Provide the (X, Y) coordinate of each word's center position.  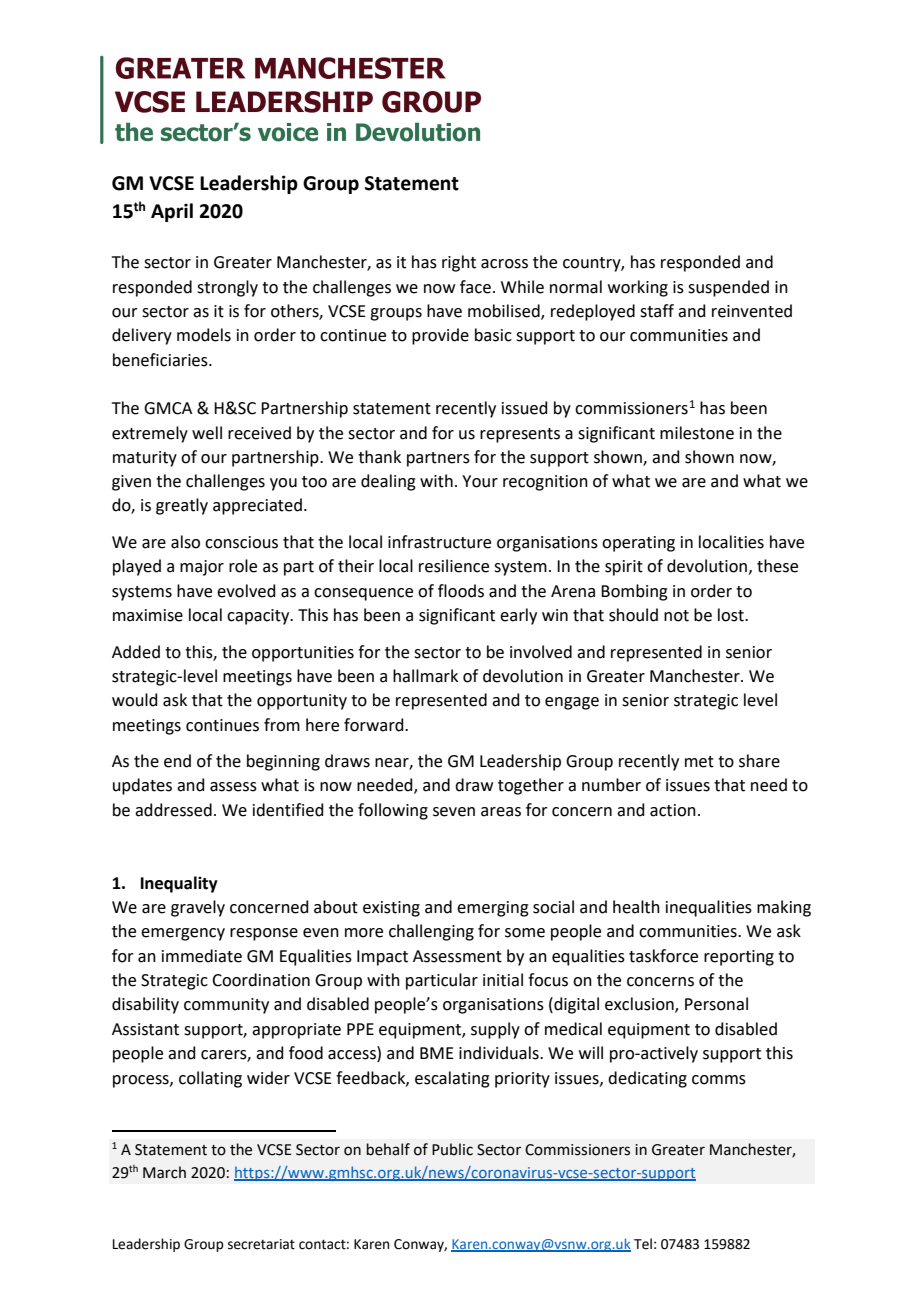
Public (452, 1149)
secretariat (261, 1244)
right (459, 263)
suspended (728, 288)
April (172, 212)
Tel (643, 1244)
